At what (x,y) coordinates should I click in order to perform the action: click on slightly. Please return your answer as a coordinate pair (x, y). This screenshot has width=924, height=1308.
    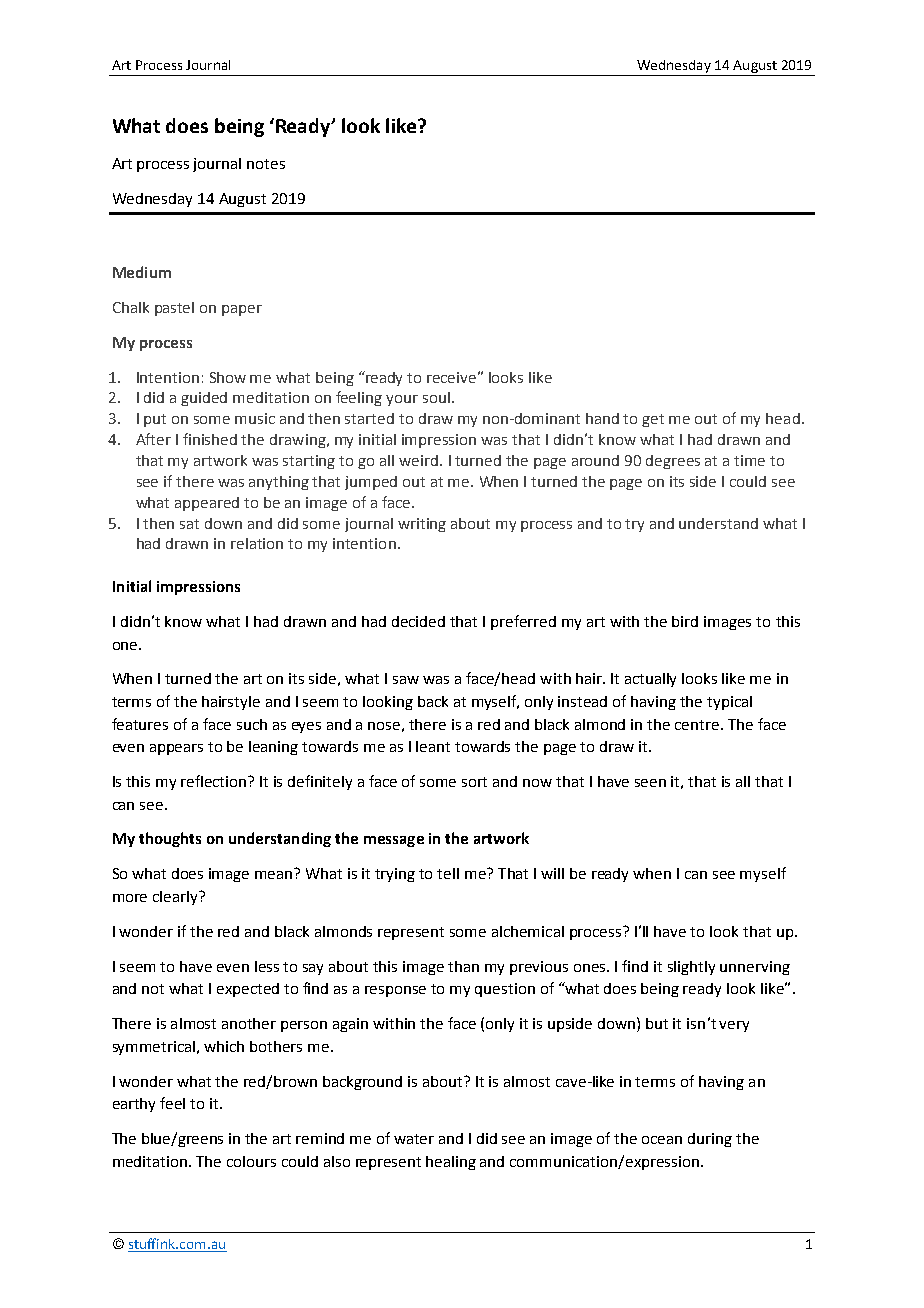
    Looking at the image, I should click on (691, 968).
